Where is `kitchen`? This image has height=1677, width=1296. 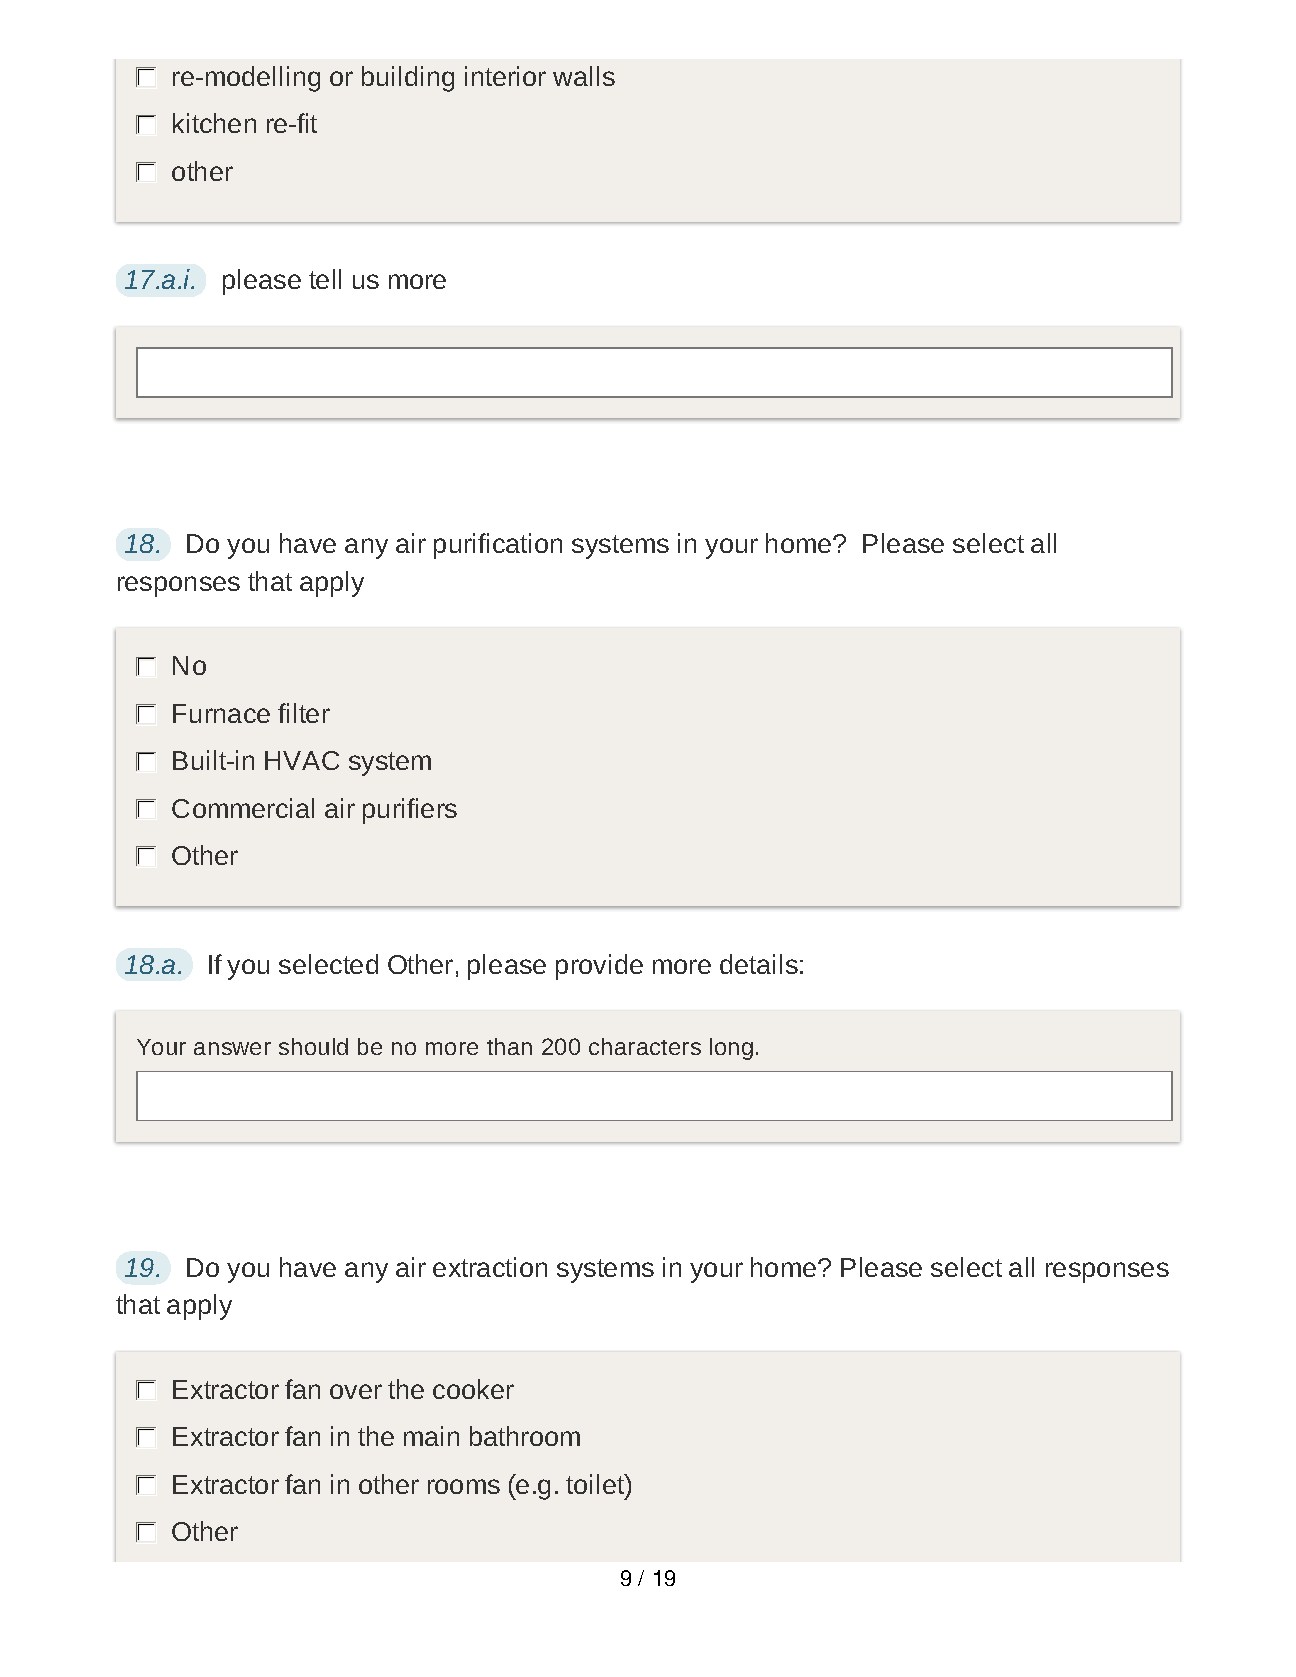
kitchen is located at coordinates (214, 123).
